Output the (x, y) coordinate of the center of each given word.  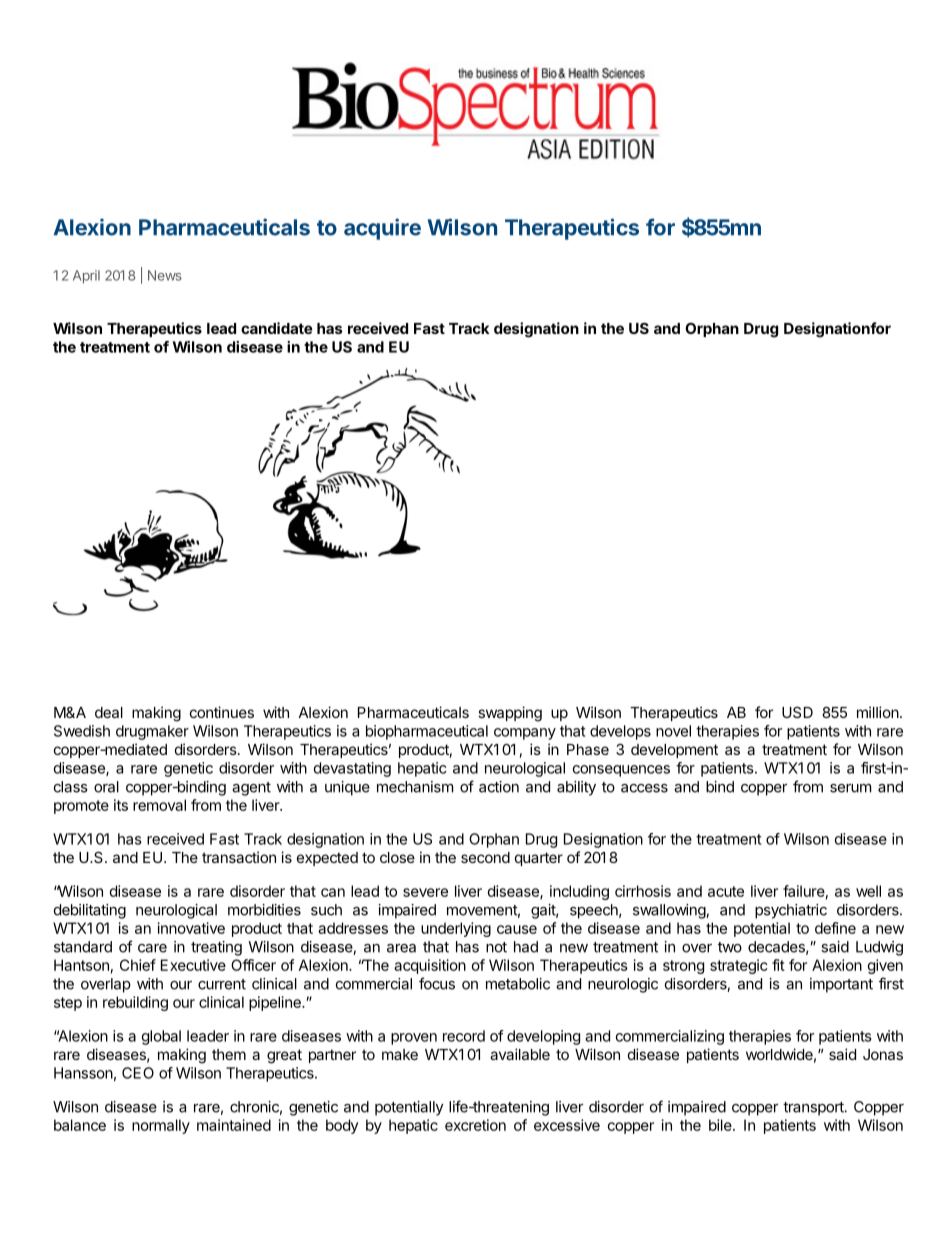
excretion (475, 1125)
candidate (277, 328)
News (165, 275)
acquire (382, 229)
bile (721, 1125)
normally (161, 1126)
